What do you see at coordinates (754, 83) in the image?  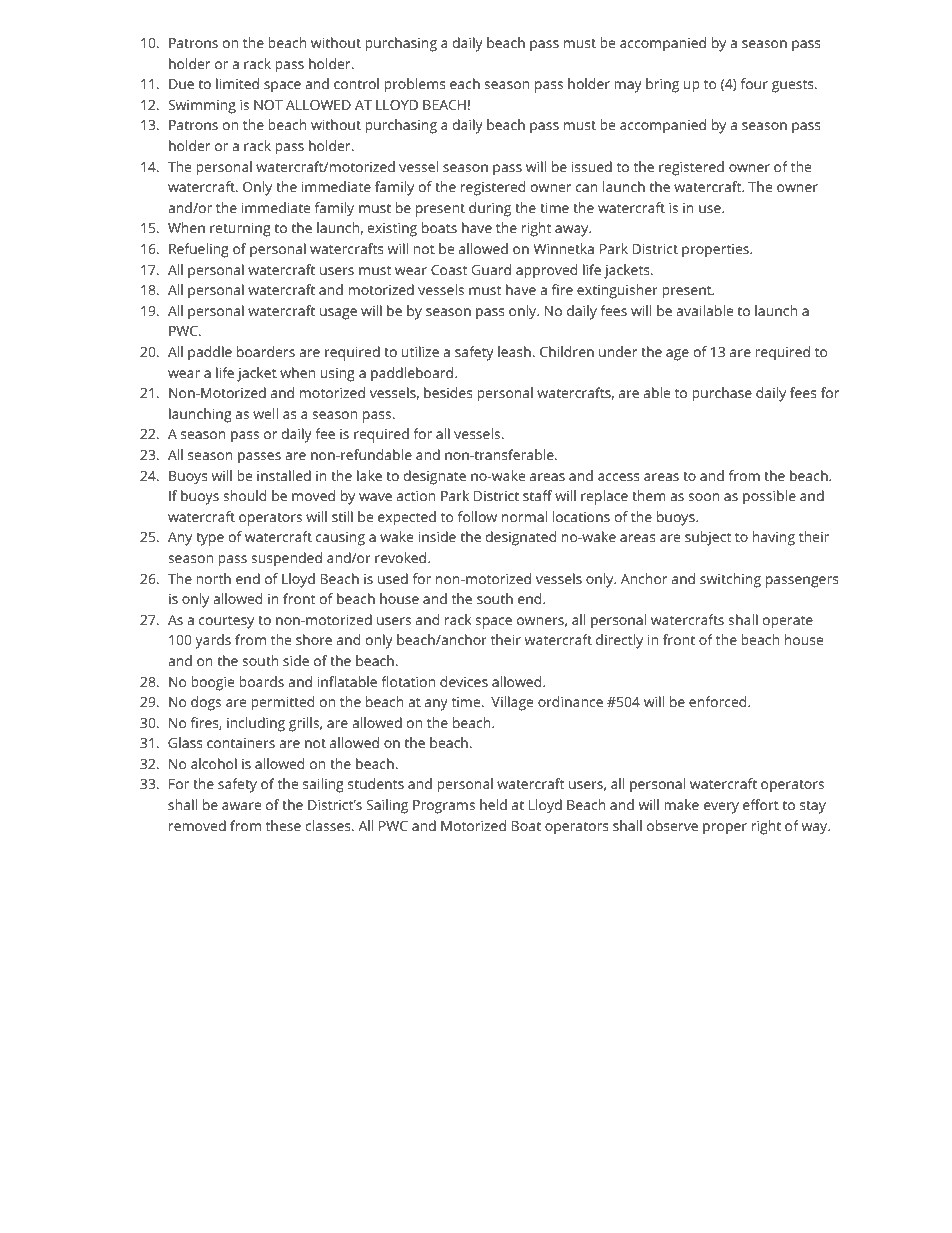 I see `four` at bounding box center [754, 83].
